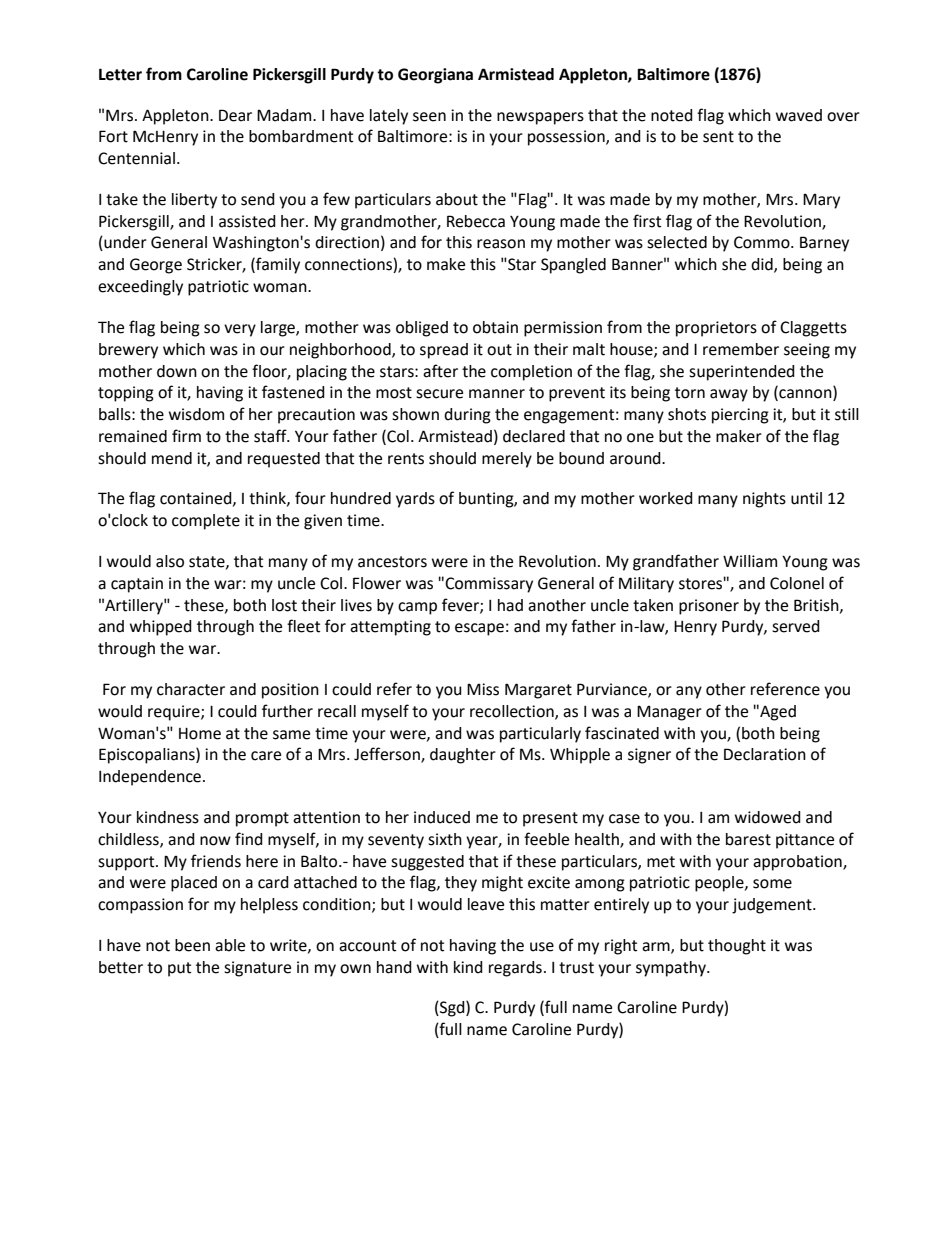 This screenshot has height=1233, width=952. Describe the element at coordinates (515, 969) in the screenshot. I see `regards` at that location.
